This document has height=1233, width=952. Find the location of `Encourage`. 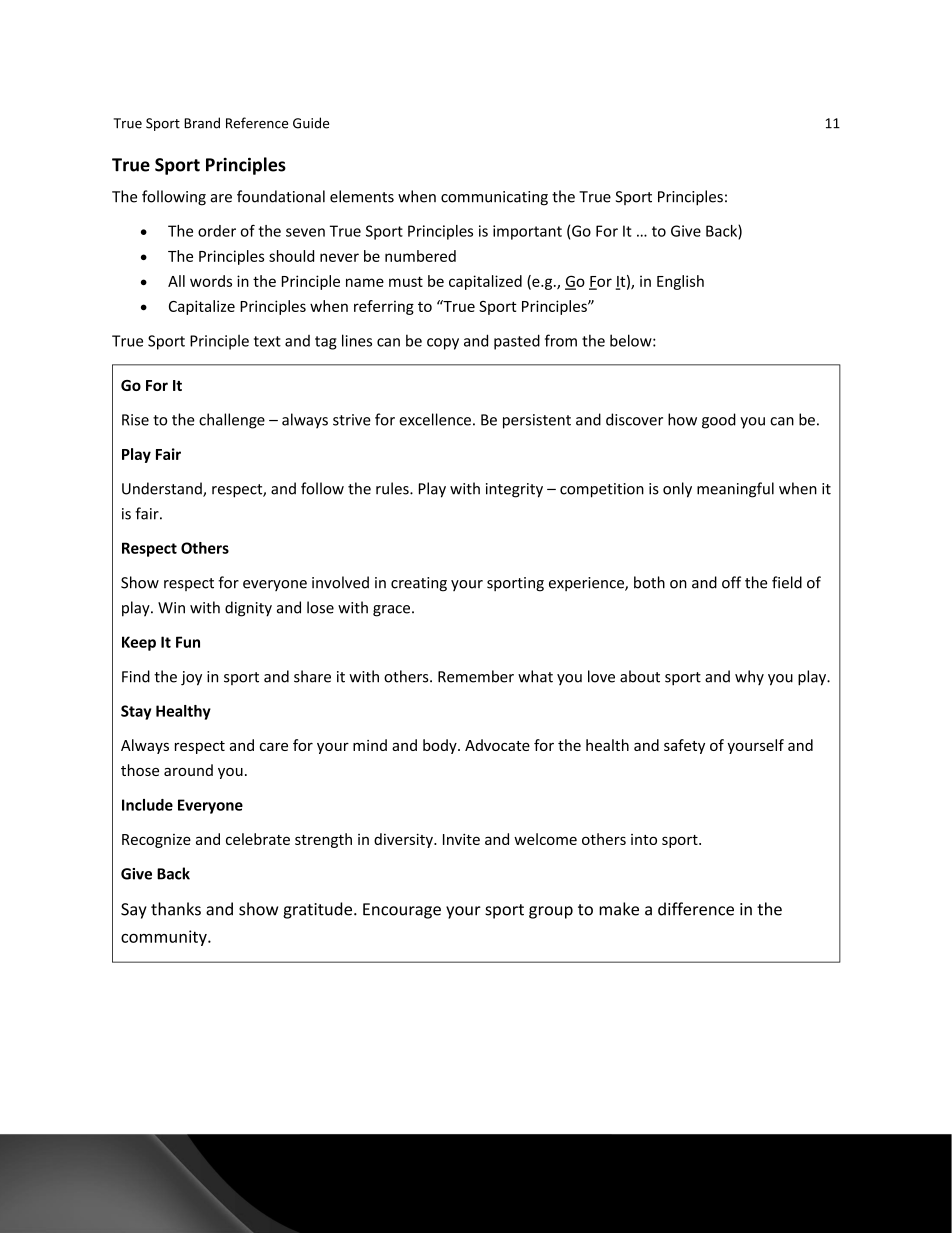

Encourage is located at coordinates (402, 911).
